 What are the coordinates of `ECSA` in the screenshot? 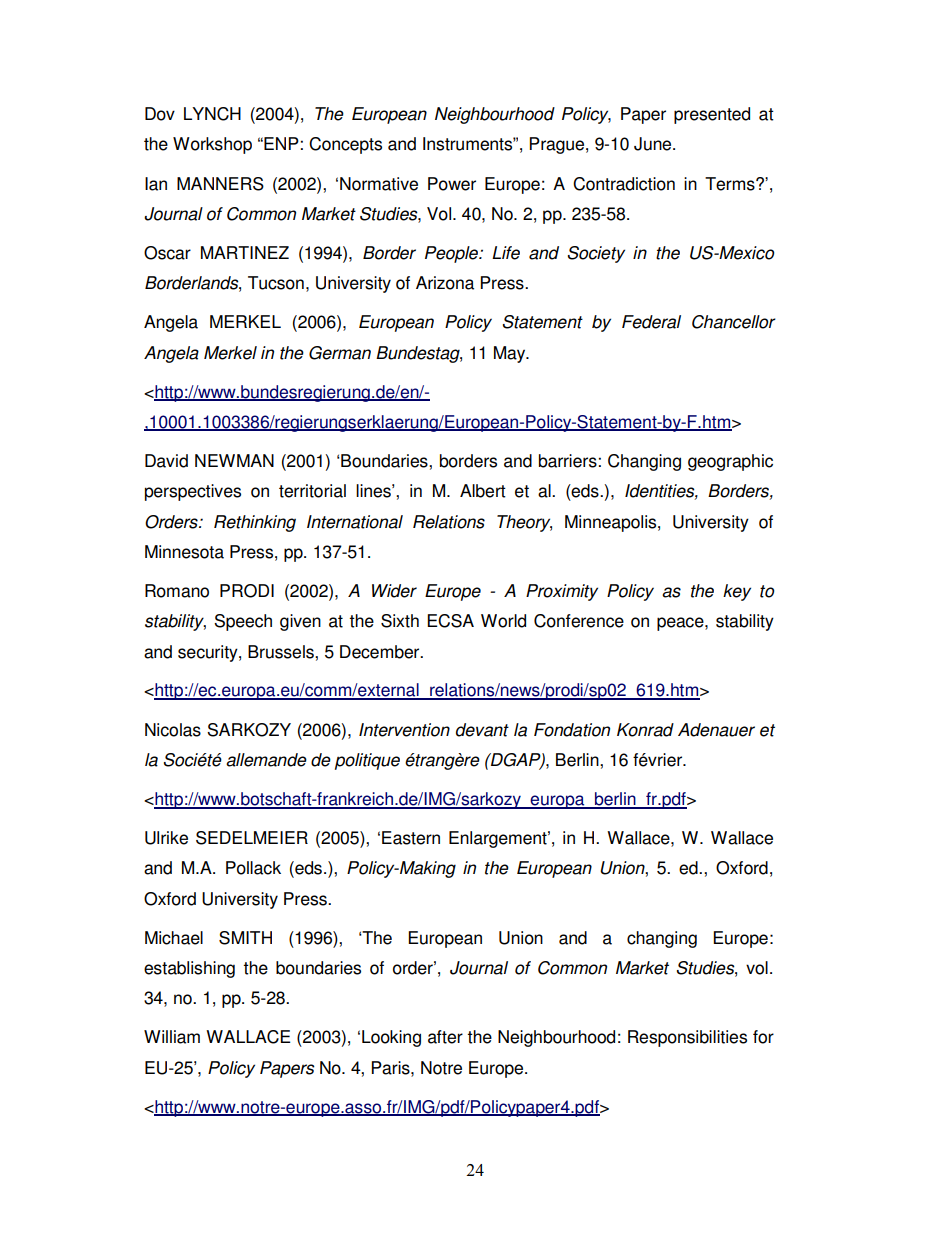 It's located at (450, 621).
